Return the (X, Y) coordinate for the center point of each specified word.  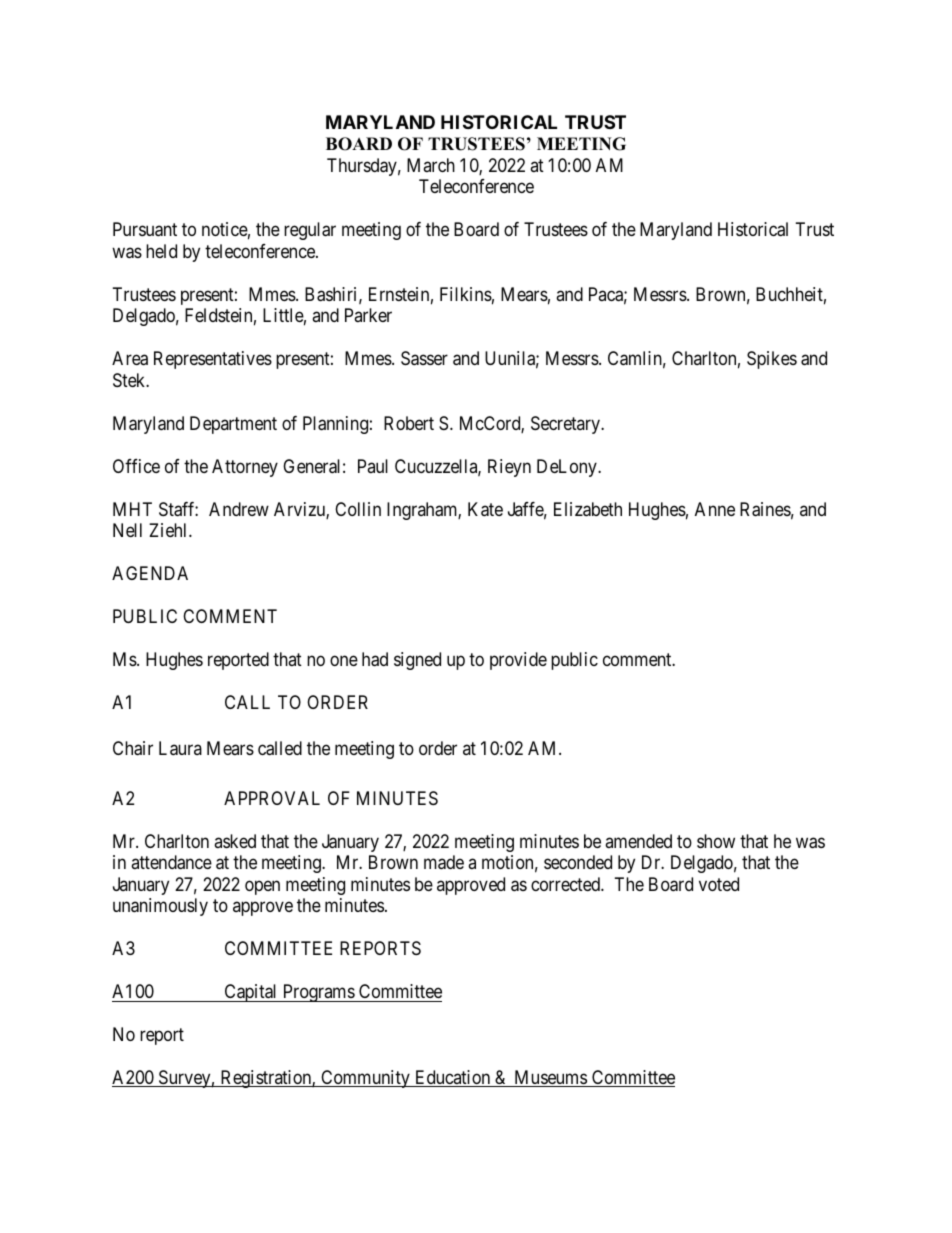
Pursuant (145, 229)
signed (417, 661)
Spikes (772, 360)
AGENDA (150, 573)
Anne (715, 509)
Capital (251, 993)
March (431, 165)
